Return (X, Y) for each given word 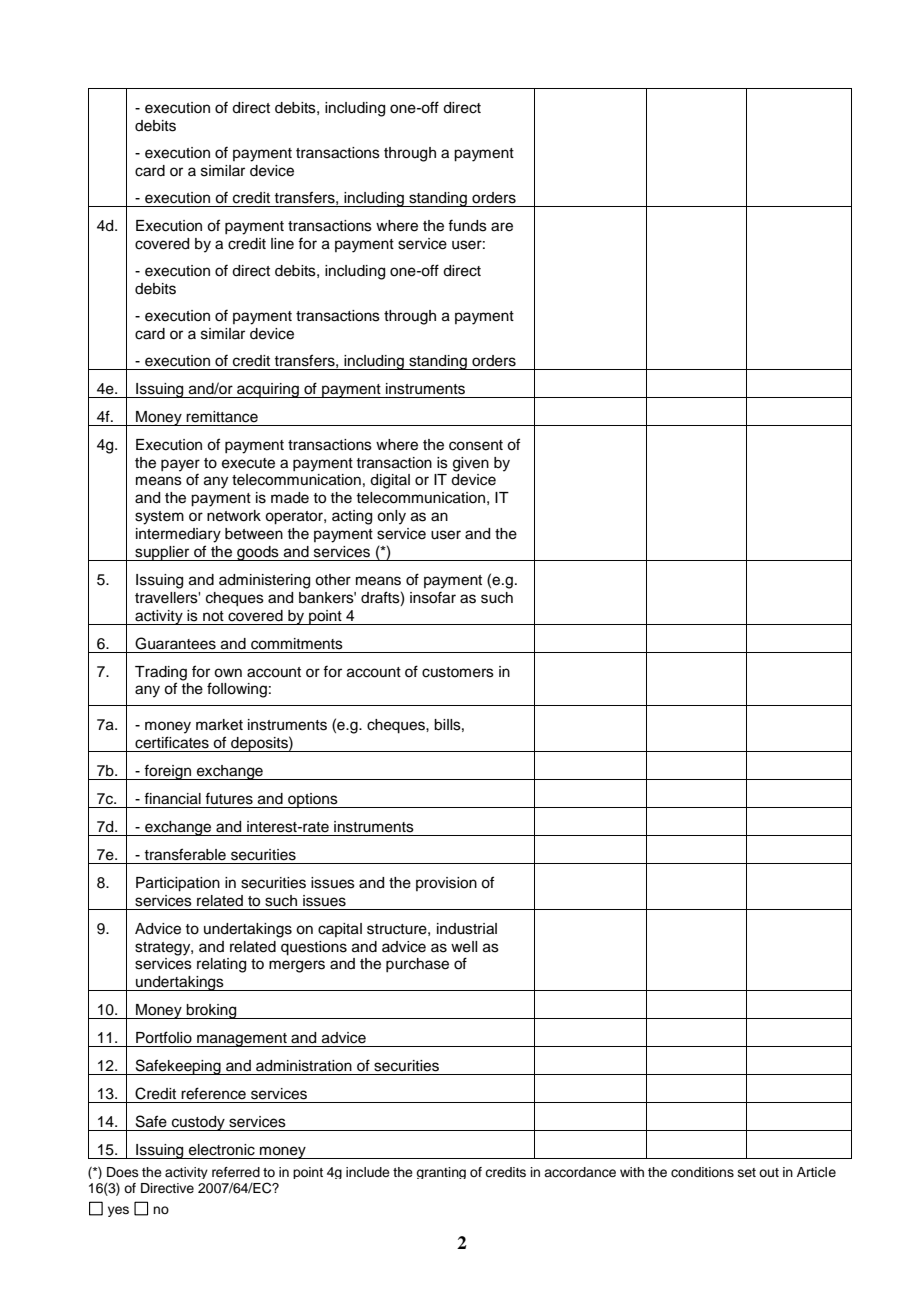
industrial (467, 929)
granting (441, 1173)
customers (458, 672)
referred (236, 1172)
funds (467, 225)
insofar (433, 597)
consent (476, 445)
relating (221, 965)
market (219, 725)
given (471, 464)
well (464, 947)
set (747, 1172)
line (282, 244)
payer (180, 466)
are (502, 227)
